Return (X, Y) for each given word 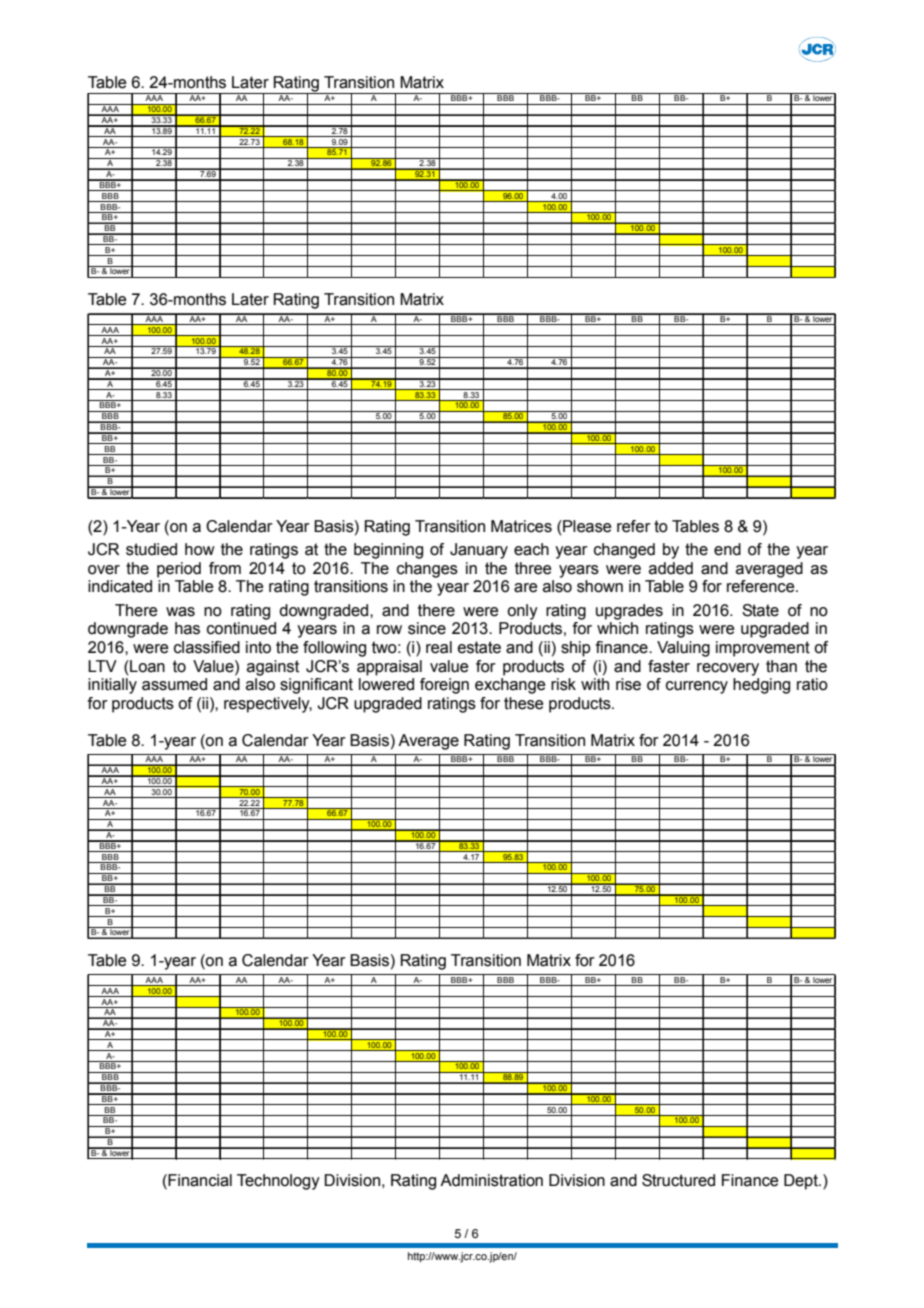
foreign (444, 686)
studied (151, 549)
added (671, 568)
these (523, 703)
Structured (678, 1180)
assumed (174, 684)
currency (697, 687)
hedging (761, 686)
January (479, 551)
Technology (278, 1182)
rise (628, 684)
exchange (510, 686)
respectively (268, 705)
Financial (199, 1180)
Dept (802, 1182)
